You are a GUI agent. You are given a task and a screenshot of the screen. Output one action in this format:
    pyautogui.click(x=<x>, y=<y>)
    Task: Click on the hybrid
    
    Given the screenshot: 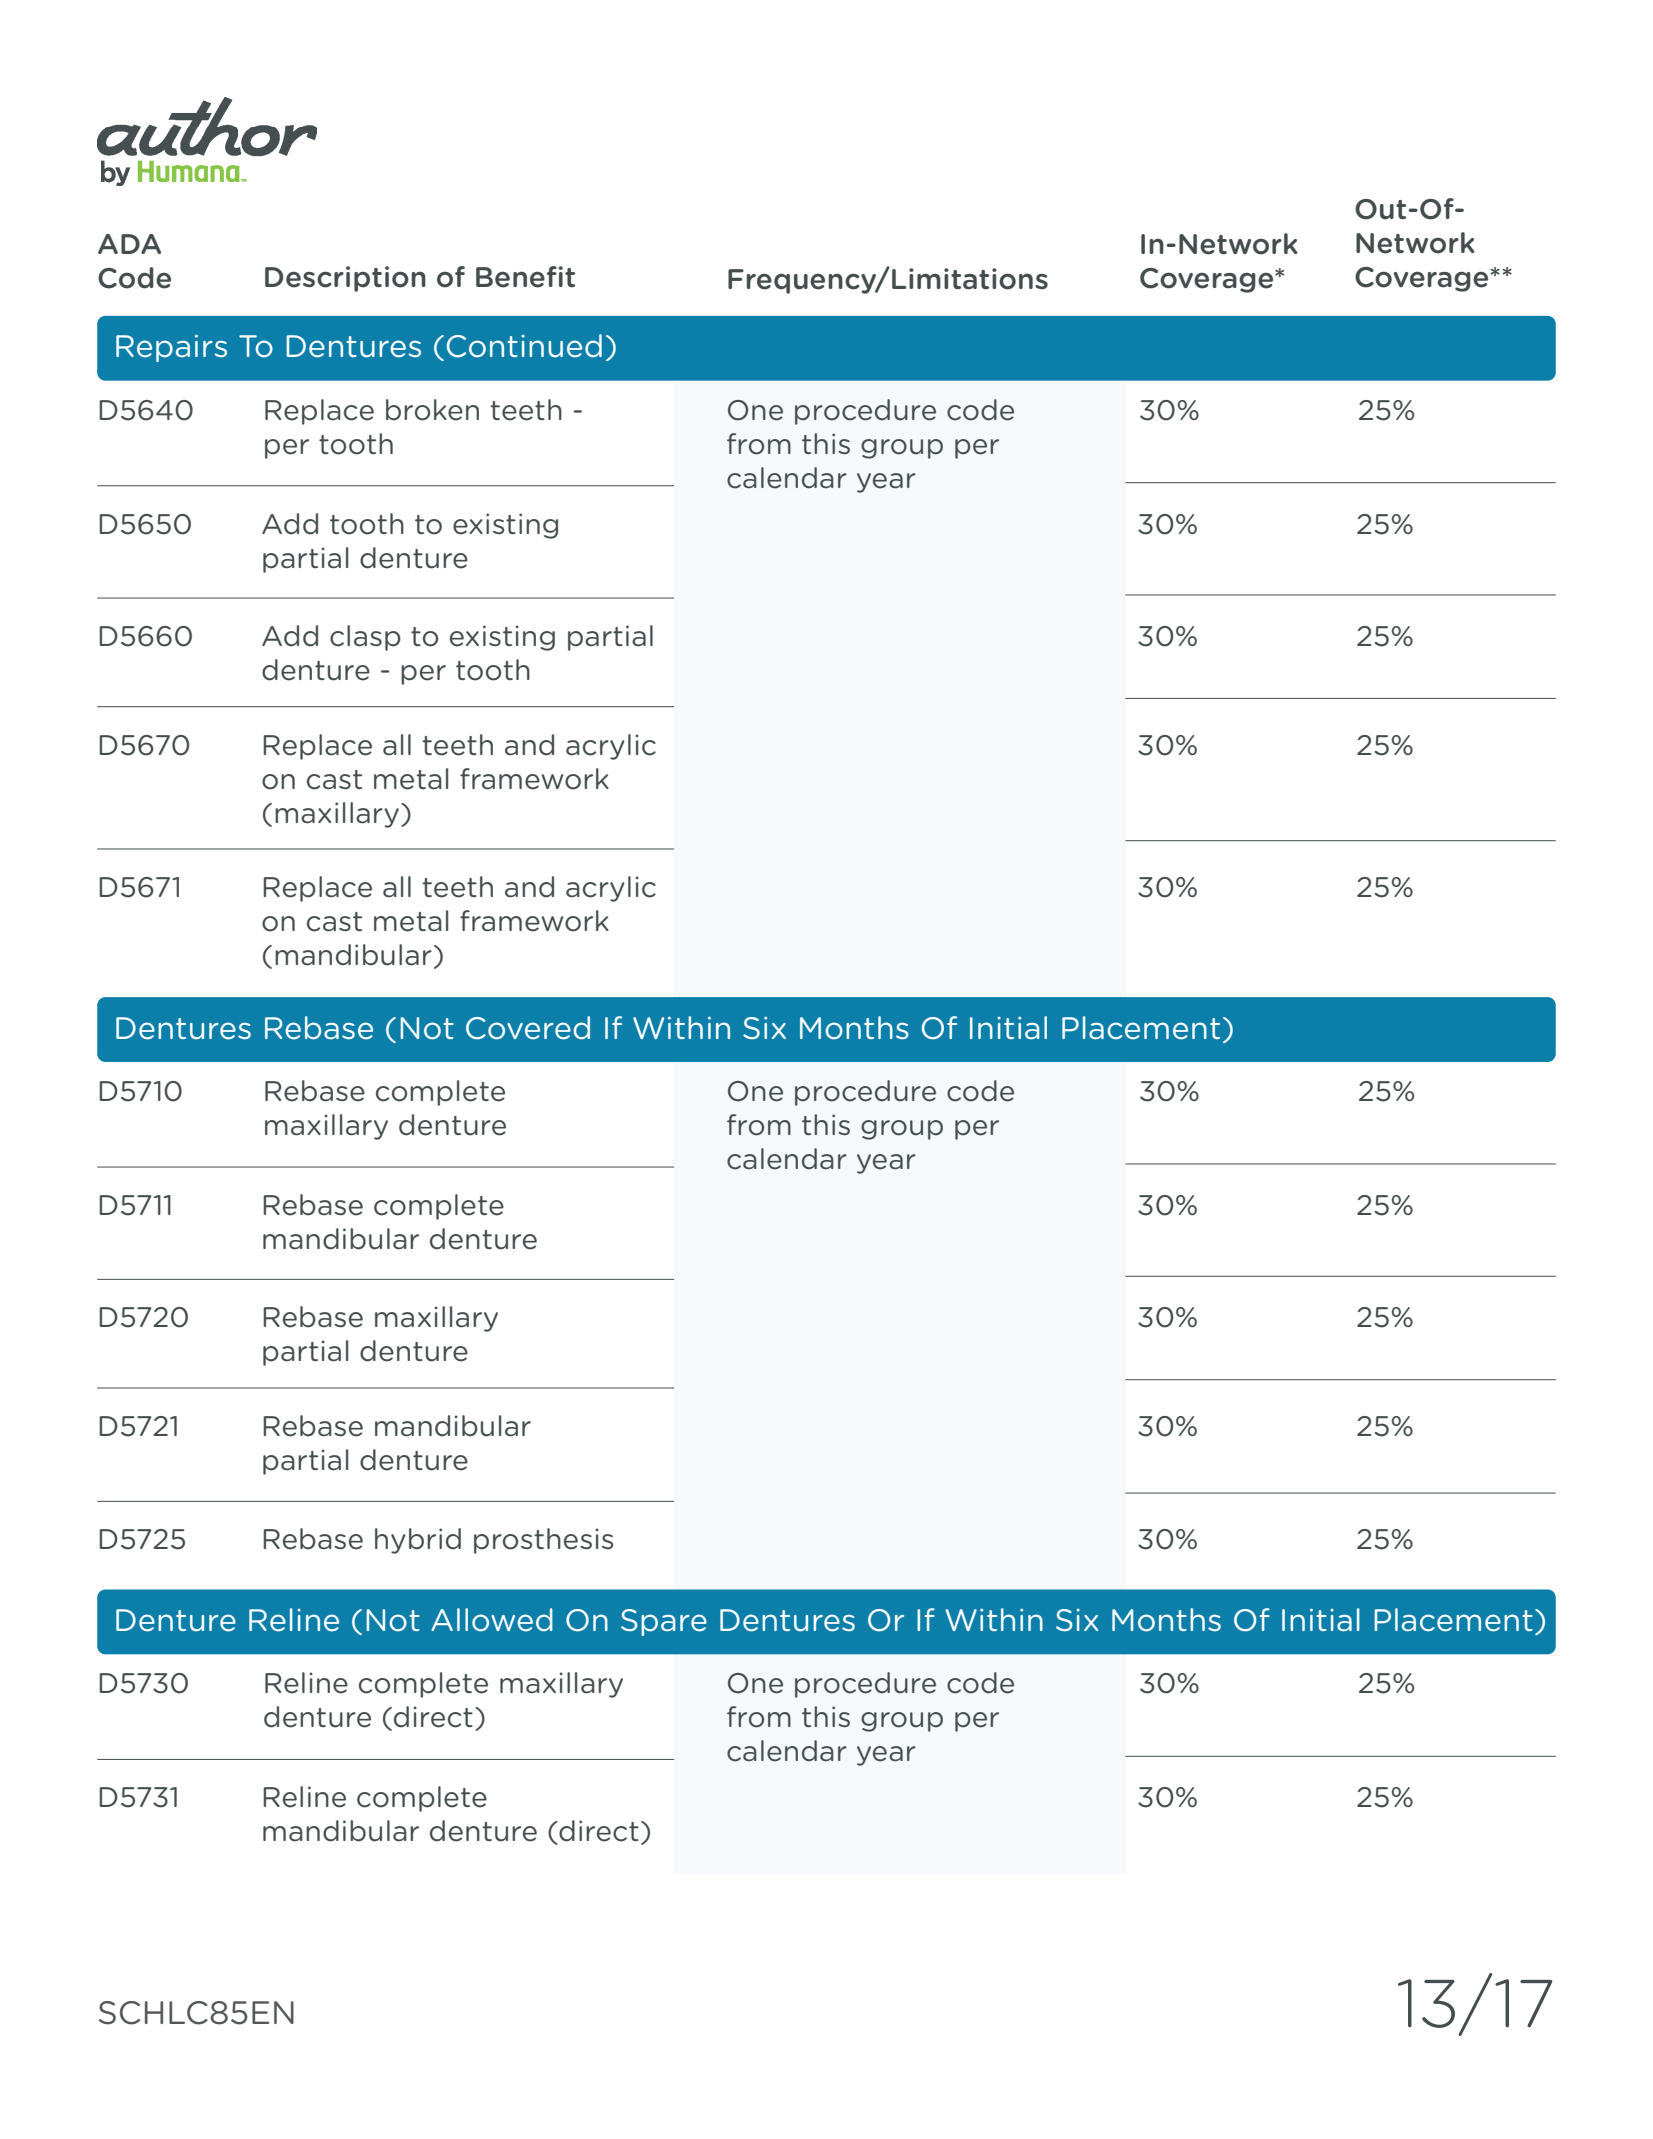 What is the action you would take?
    pyautogui.click(x=418, y=1541)
